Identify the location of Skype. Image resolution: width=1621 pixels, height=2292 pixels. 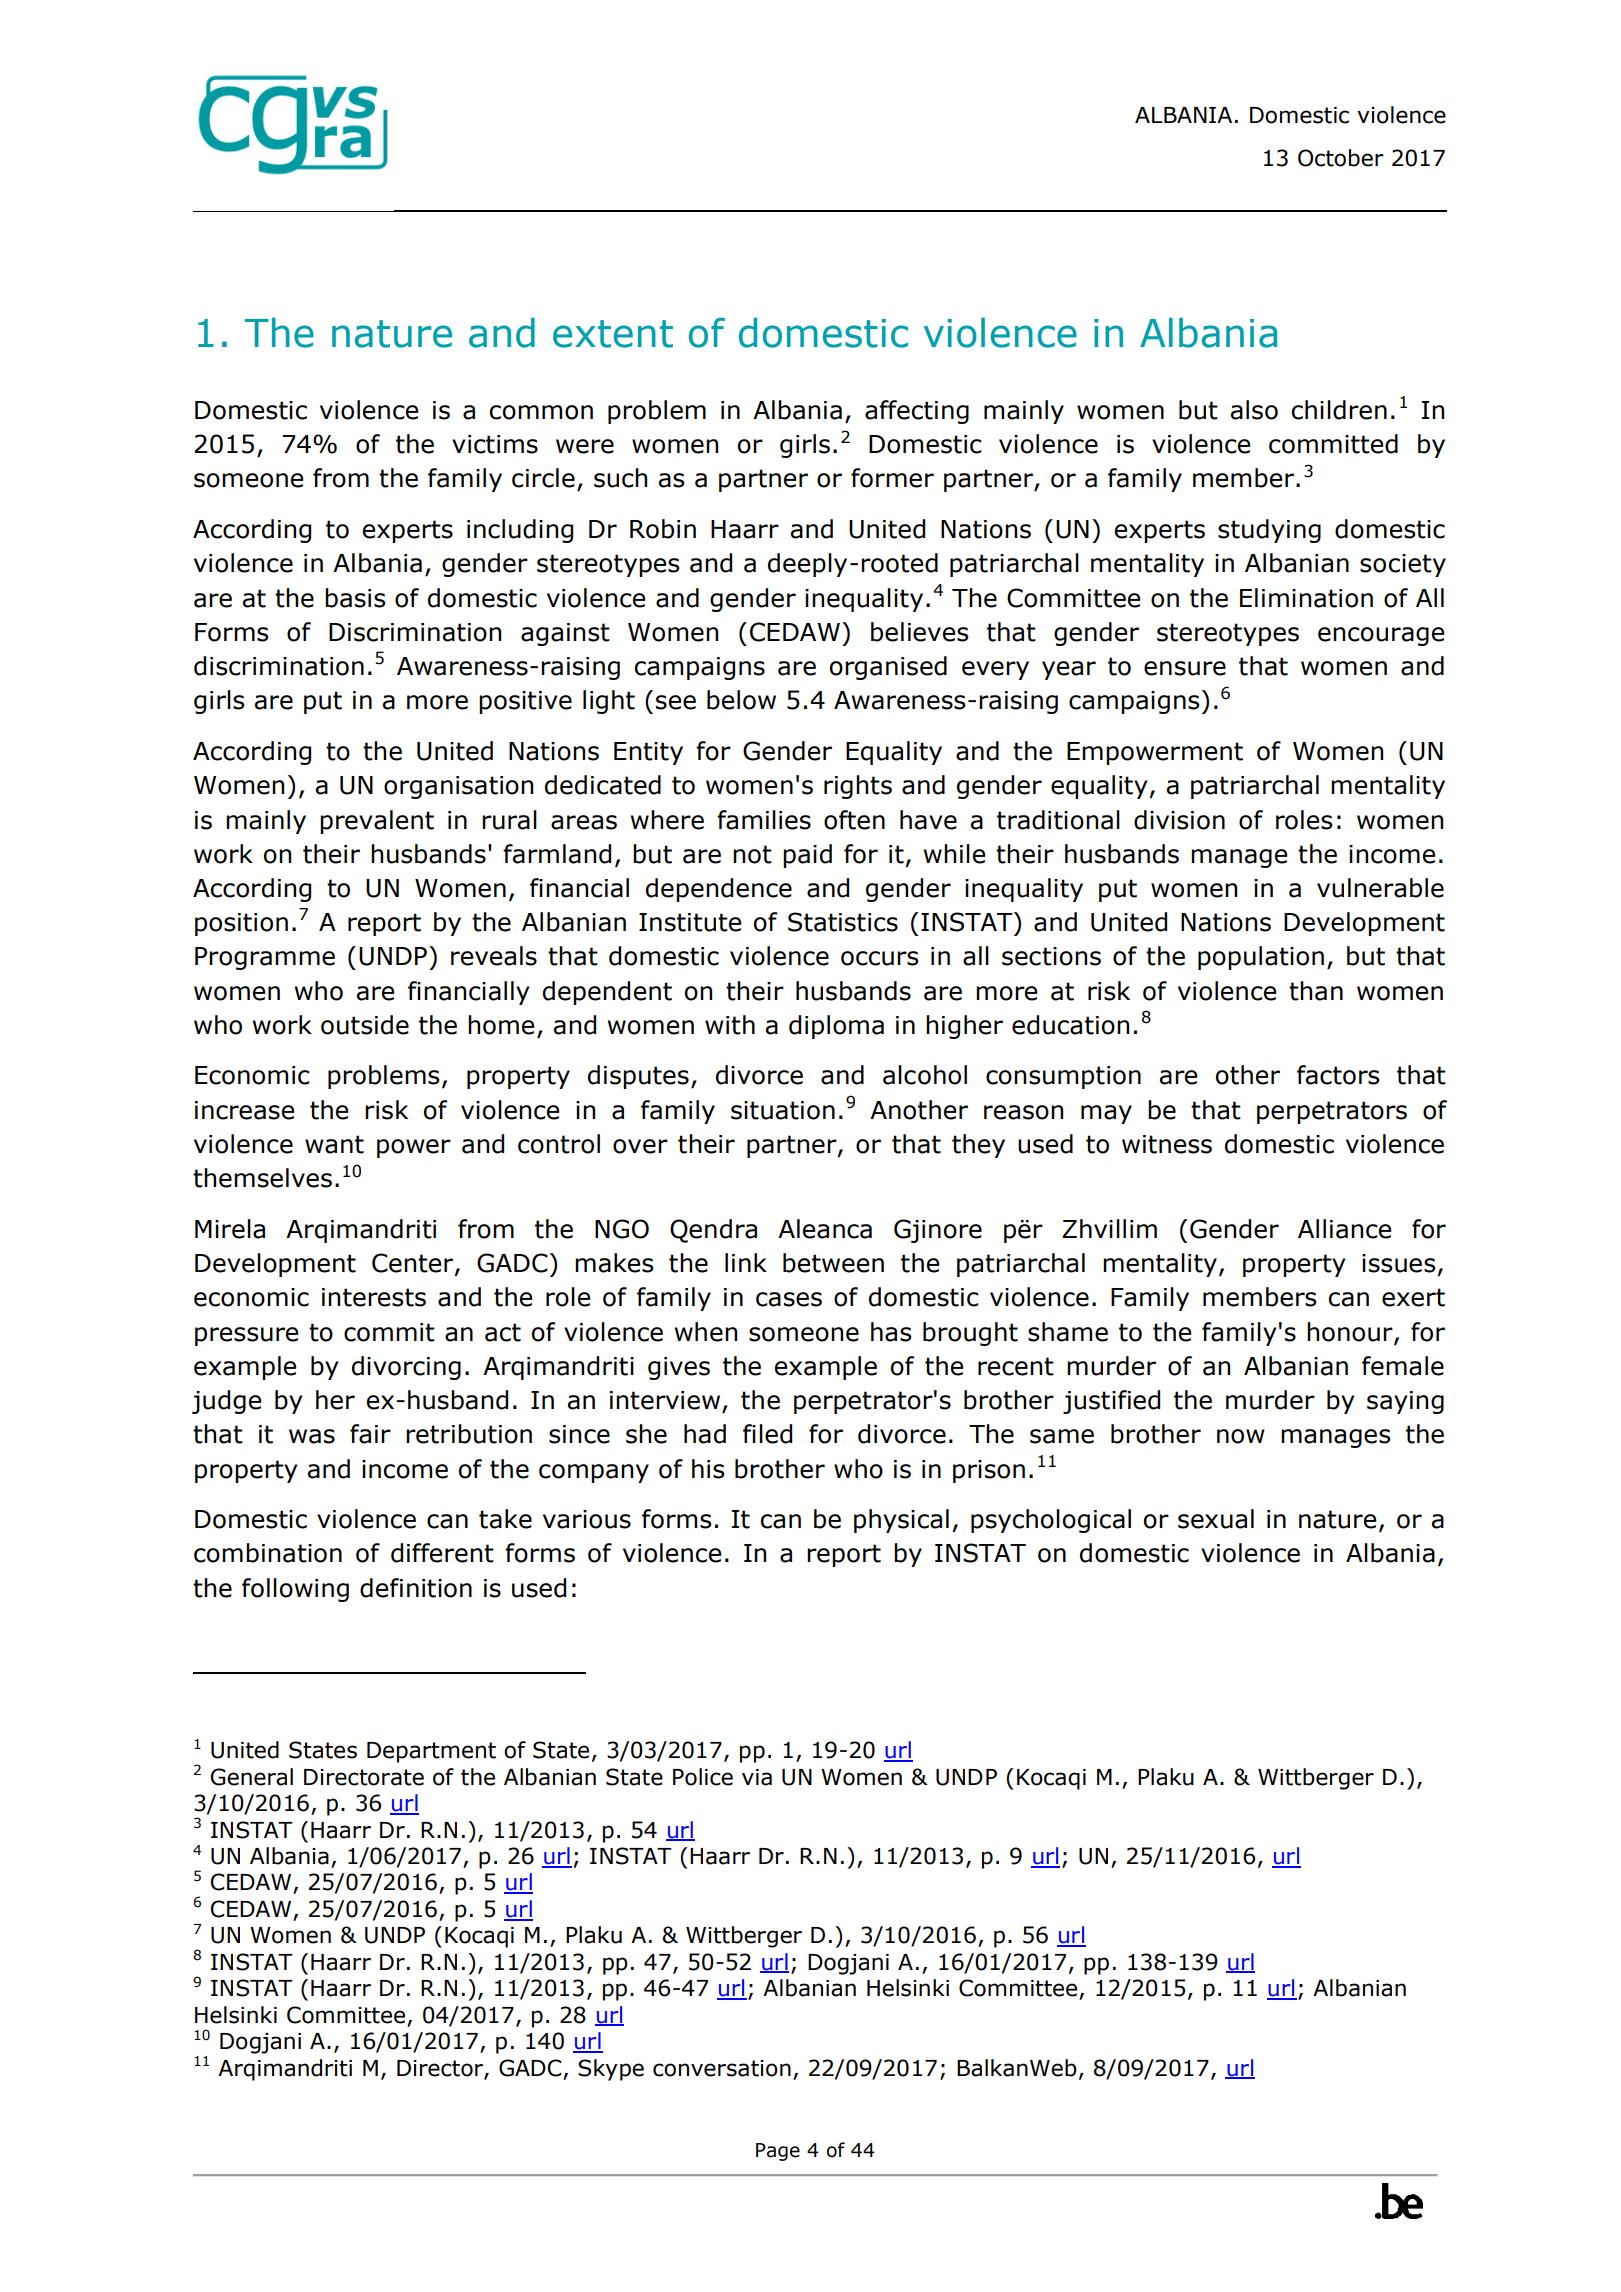
(611, 2070).
